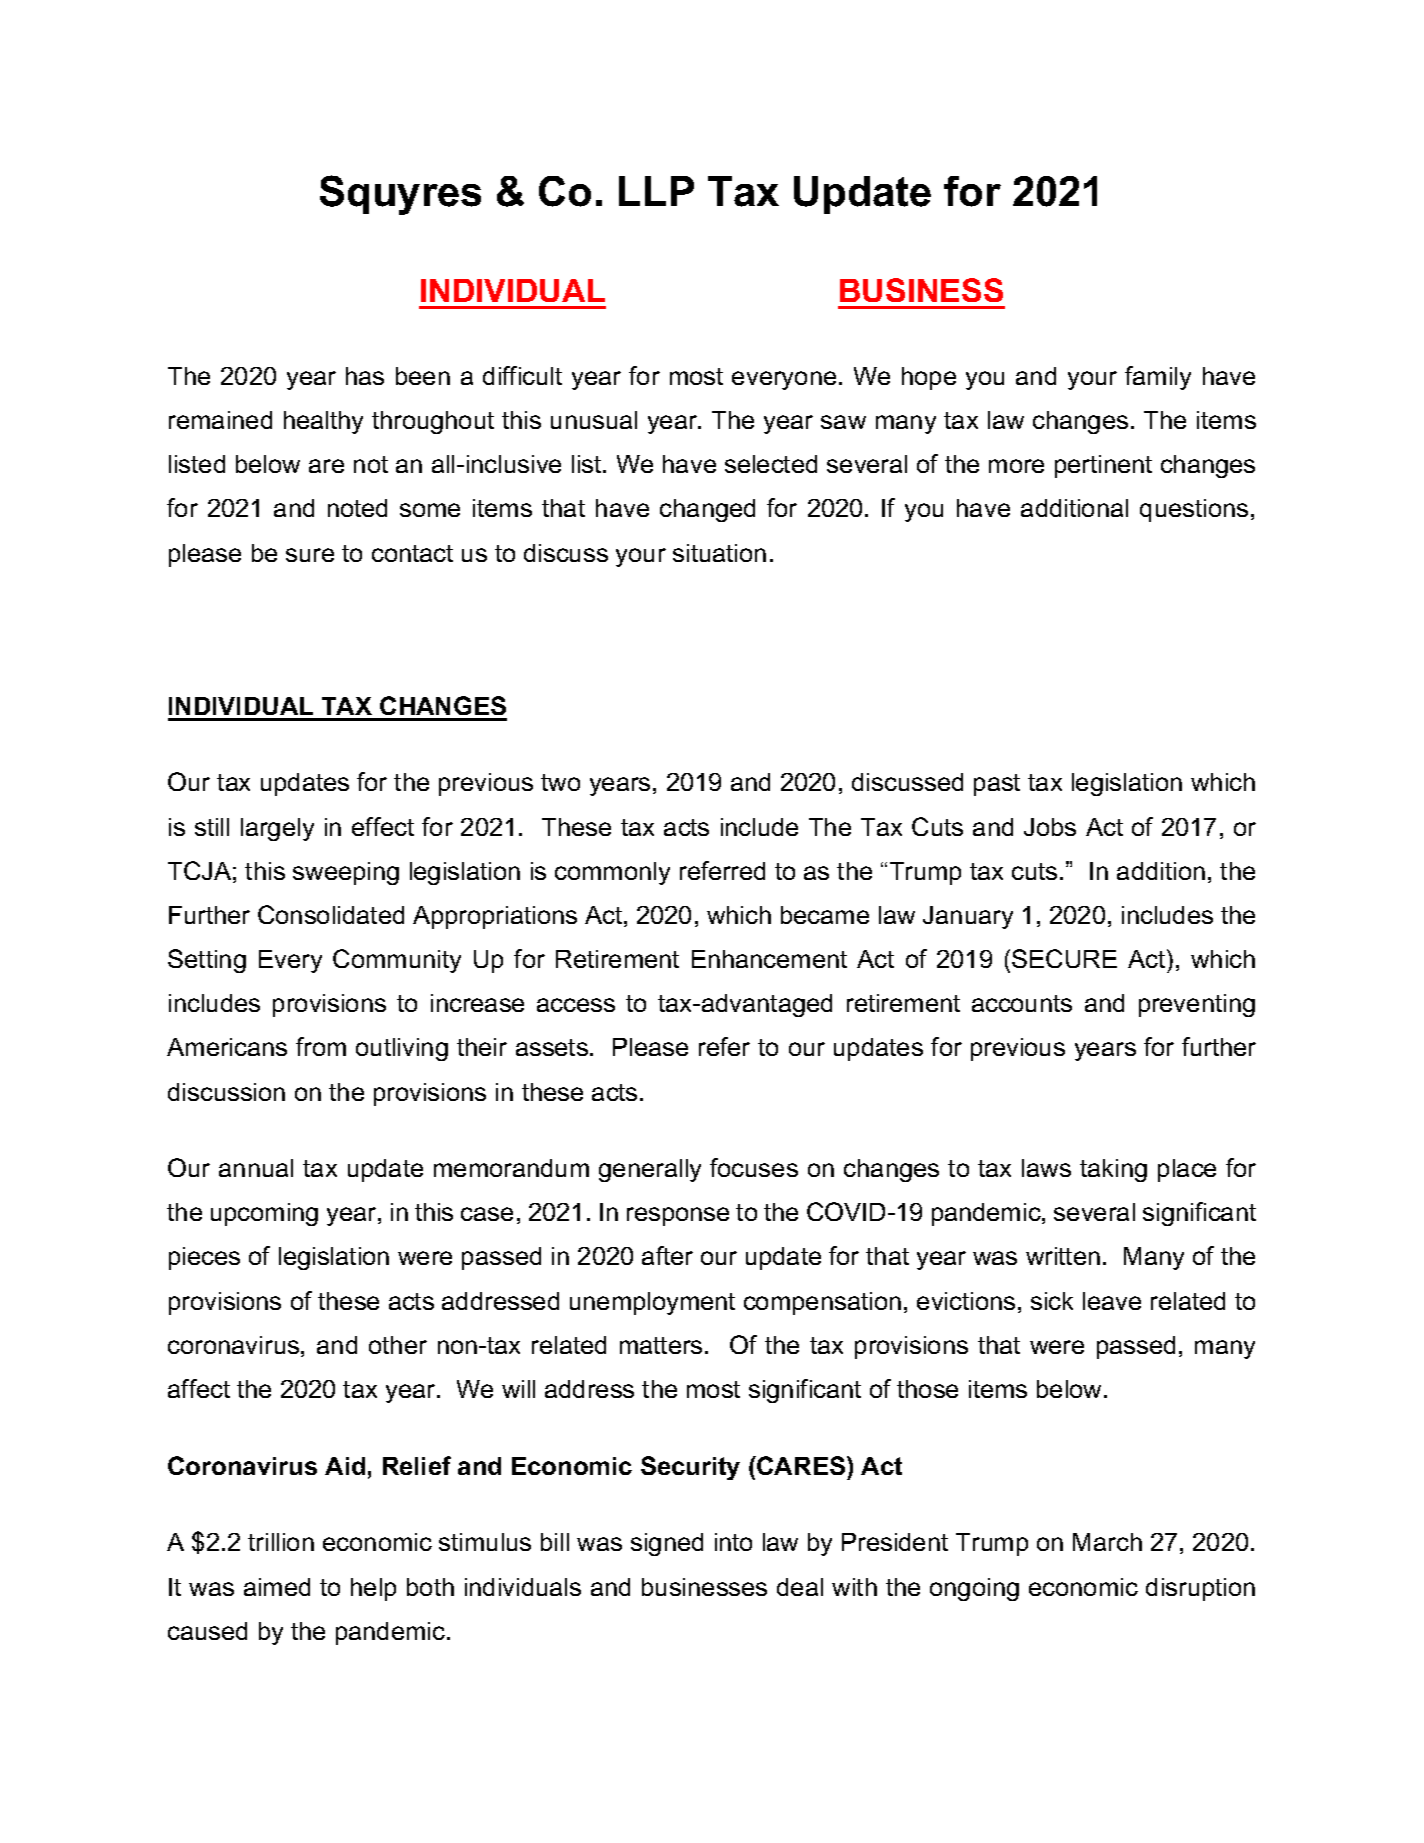 Image resolution: width=1424 pixels, height=1843 pixels. I want to click on LLP, so click(656, 191).
